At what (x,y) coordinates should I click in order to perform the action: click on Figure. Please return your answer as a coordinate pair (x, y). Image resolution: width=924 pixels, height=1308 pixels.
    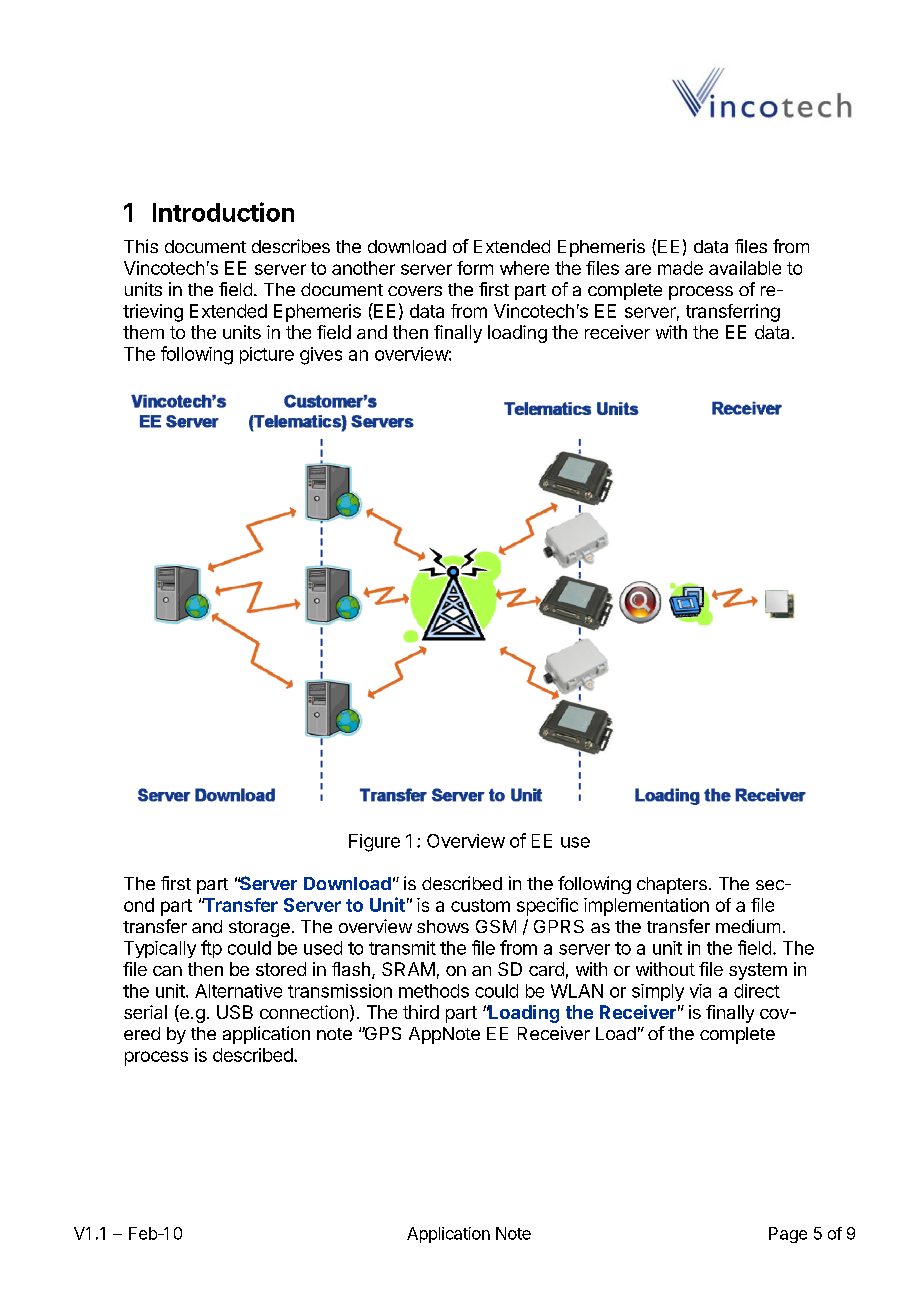
    Looking at the image, I should click on (374, 843).
